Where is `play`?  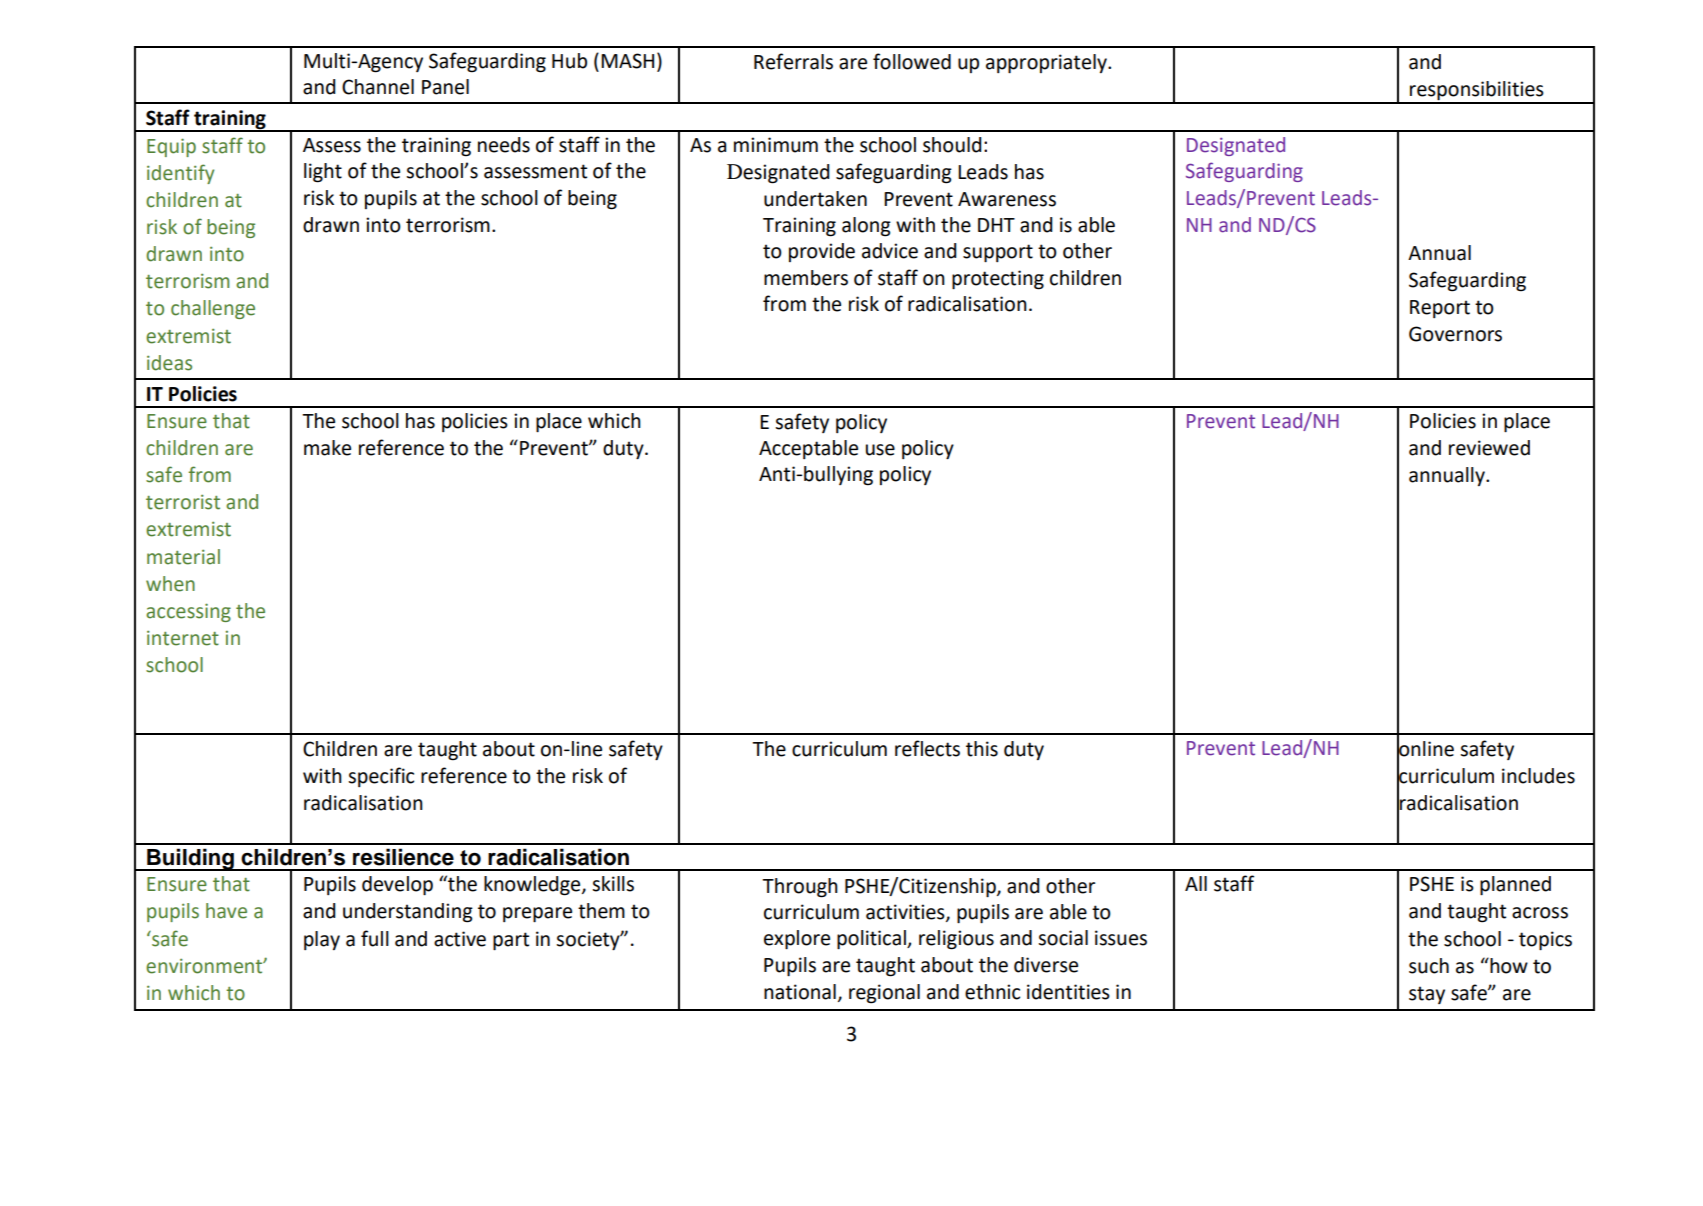
play is located at coordinates (322, 940).
